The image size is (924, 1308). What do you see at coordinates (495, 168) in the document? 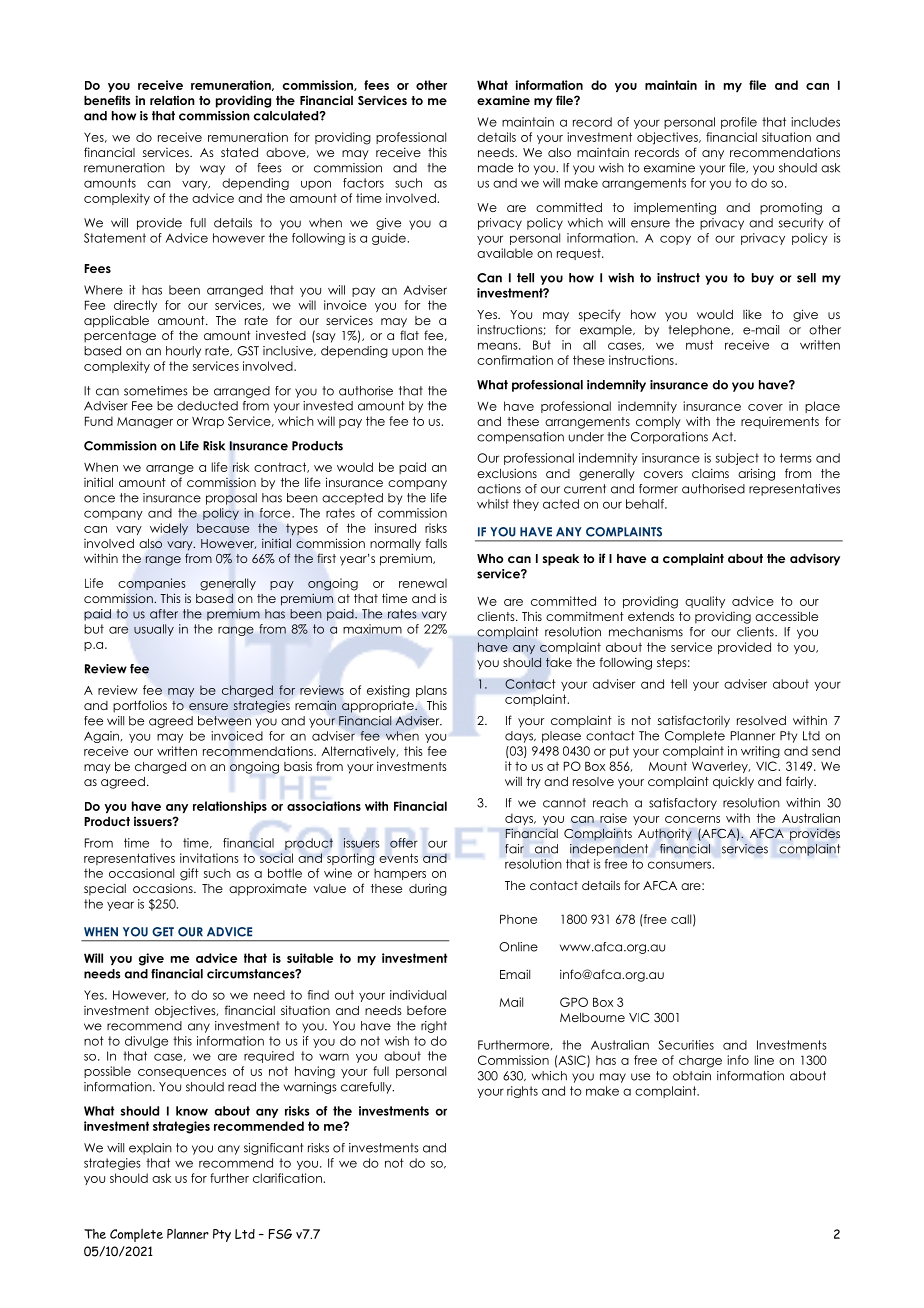
I see `made` at bounding box center [495, 168].
